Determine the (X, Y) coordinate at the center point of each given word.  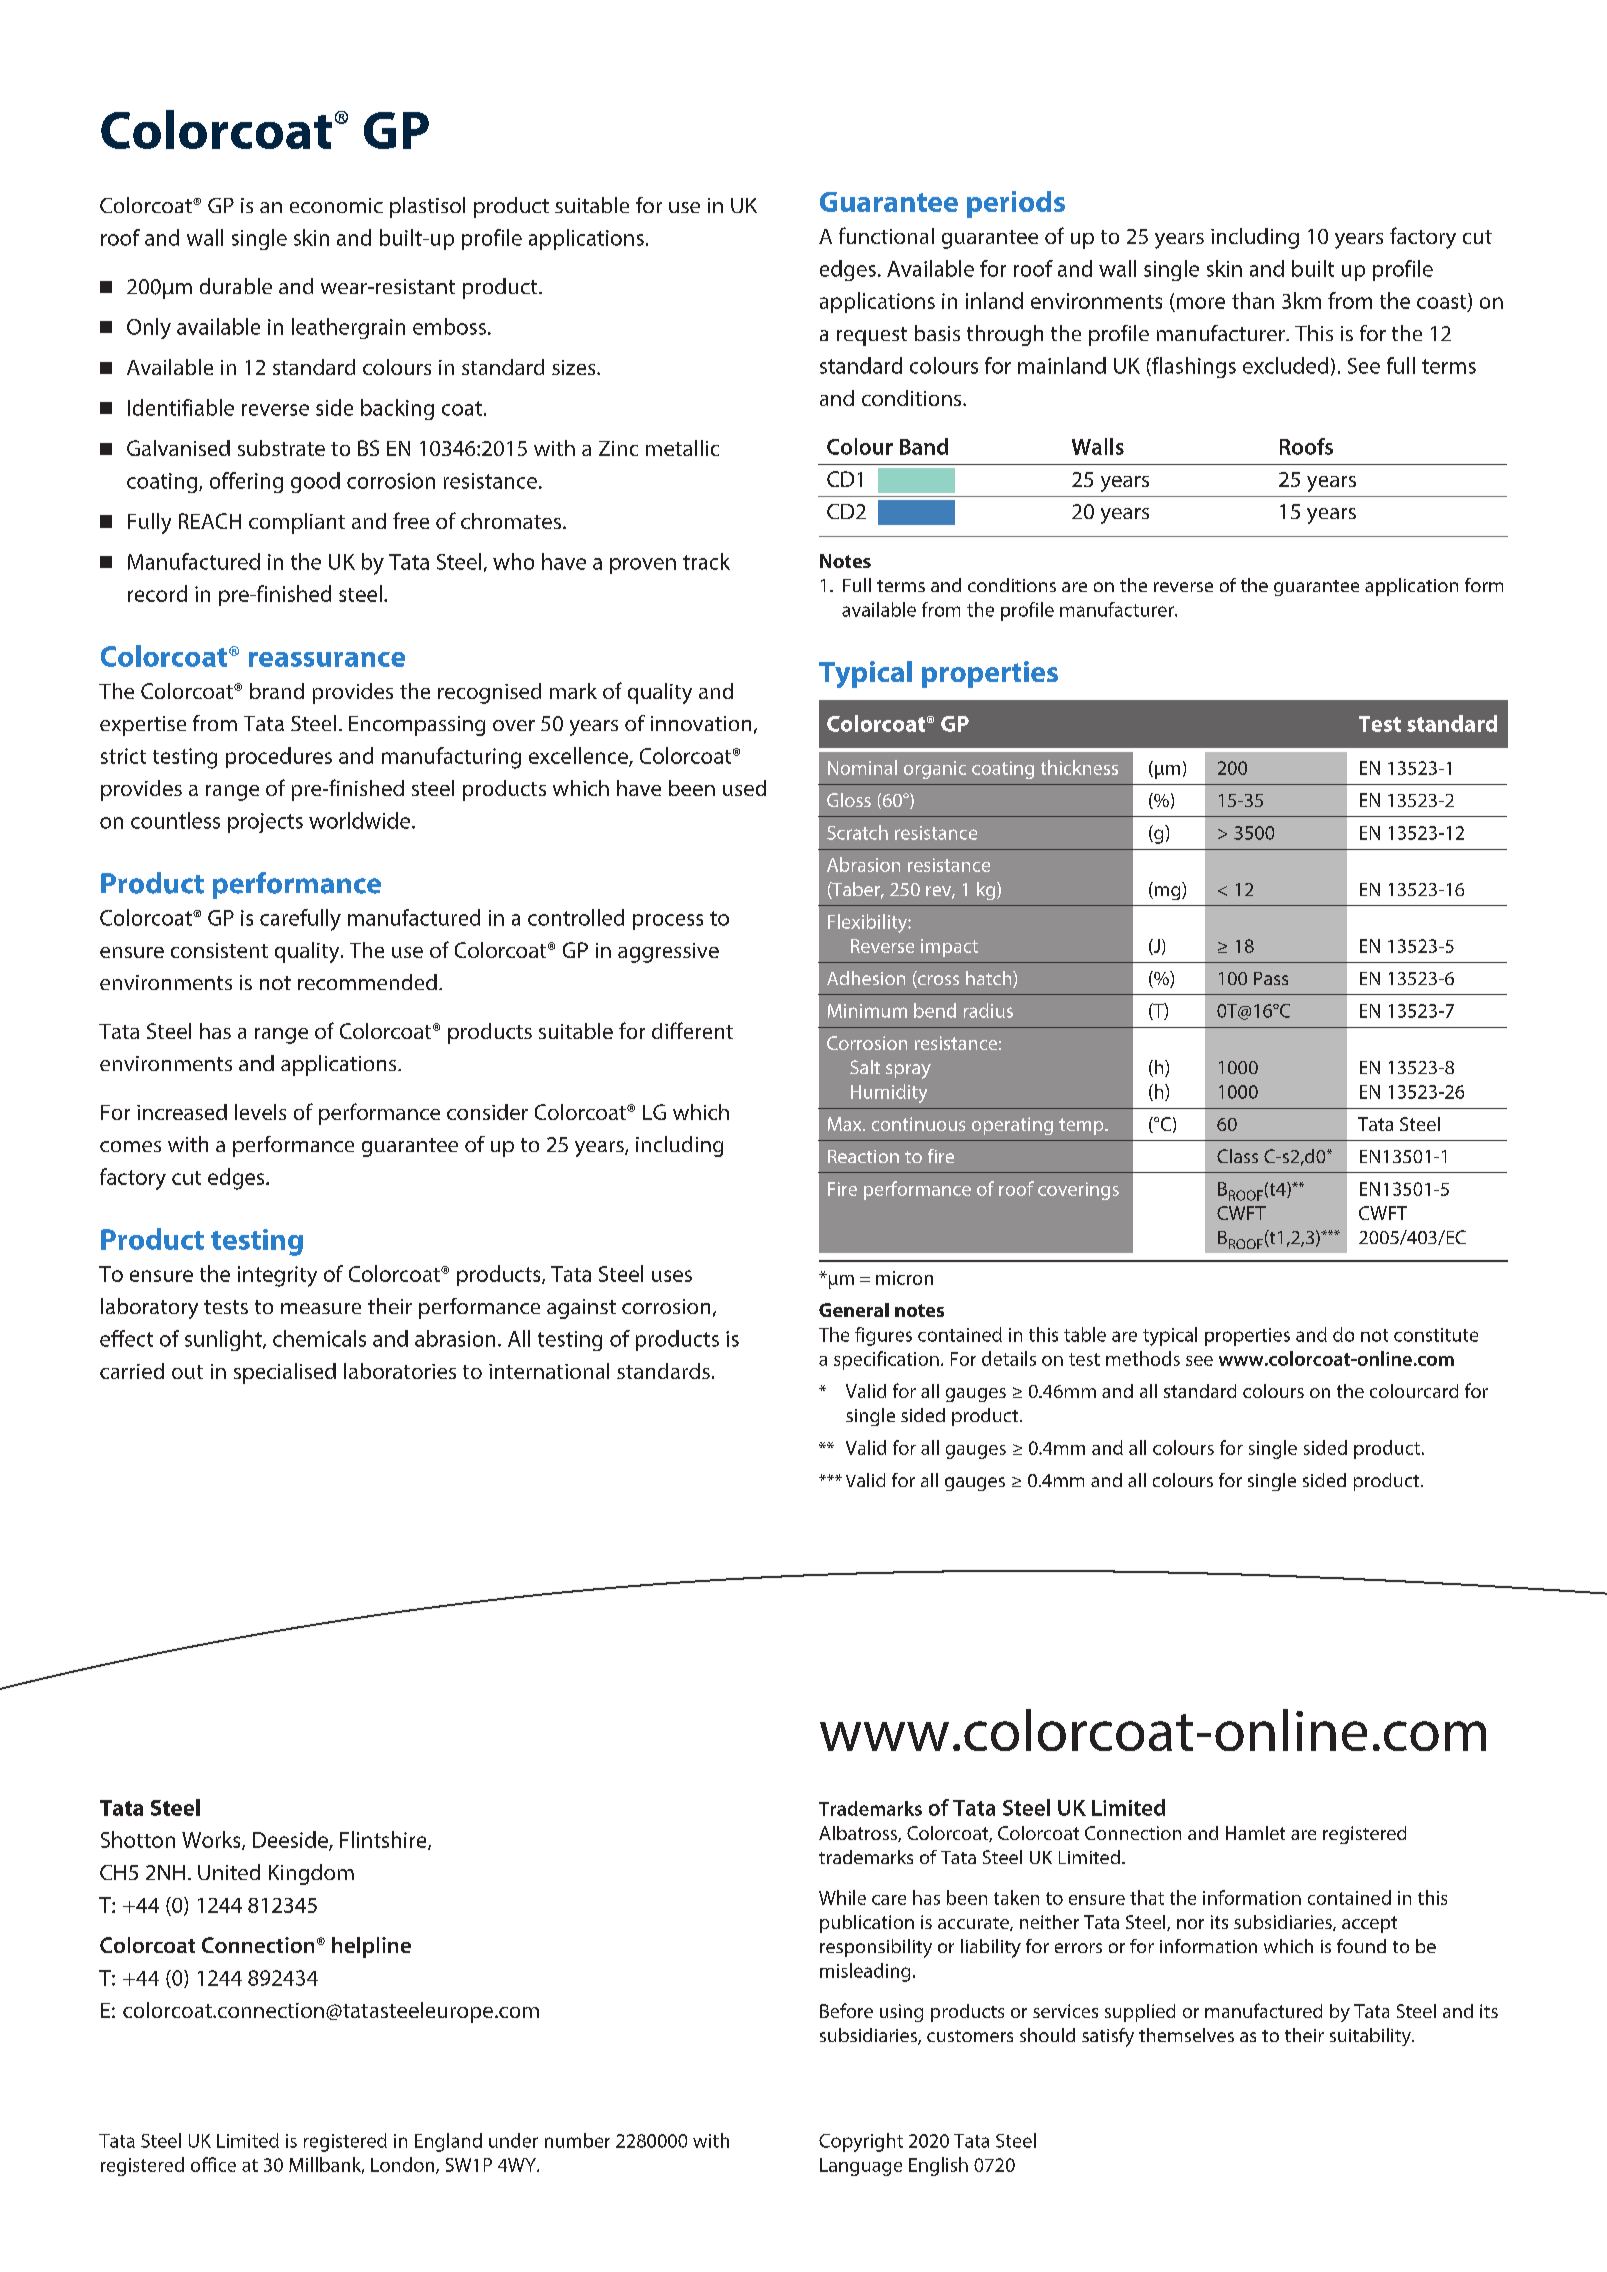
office (213, 2164)
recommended (367, 982)
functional (886, 235)
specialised (285, 1373)
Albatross (859, 1834)
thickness (1079, 767)
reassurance (327, 659)
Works (212, 1840)
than (1253, 300)
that (1147, 1897)
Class (1237, 1156)
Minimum (867, 1011)
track (706, 561)
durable (236, 286)
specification (886, 1360)
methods (1143, 1358)
